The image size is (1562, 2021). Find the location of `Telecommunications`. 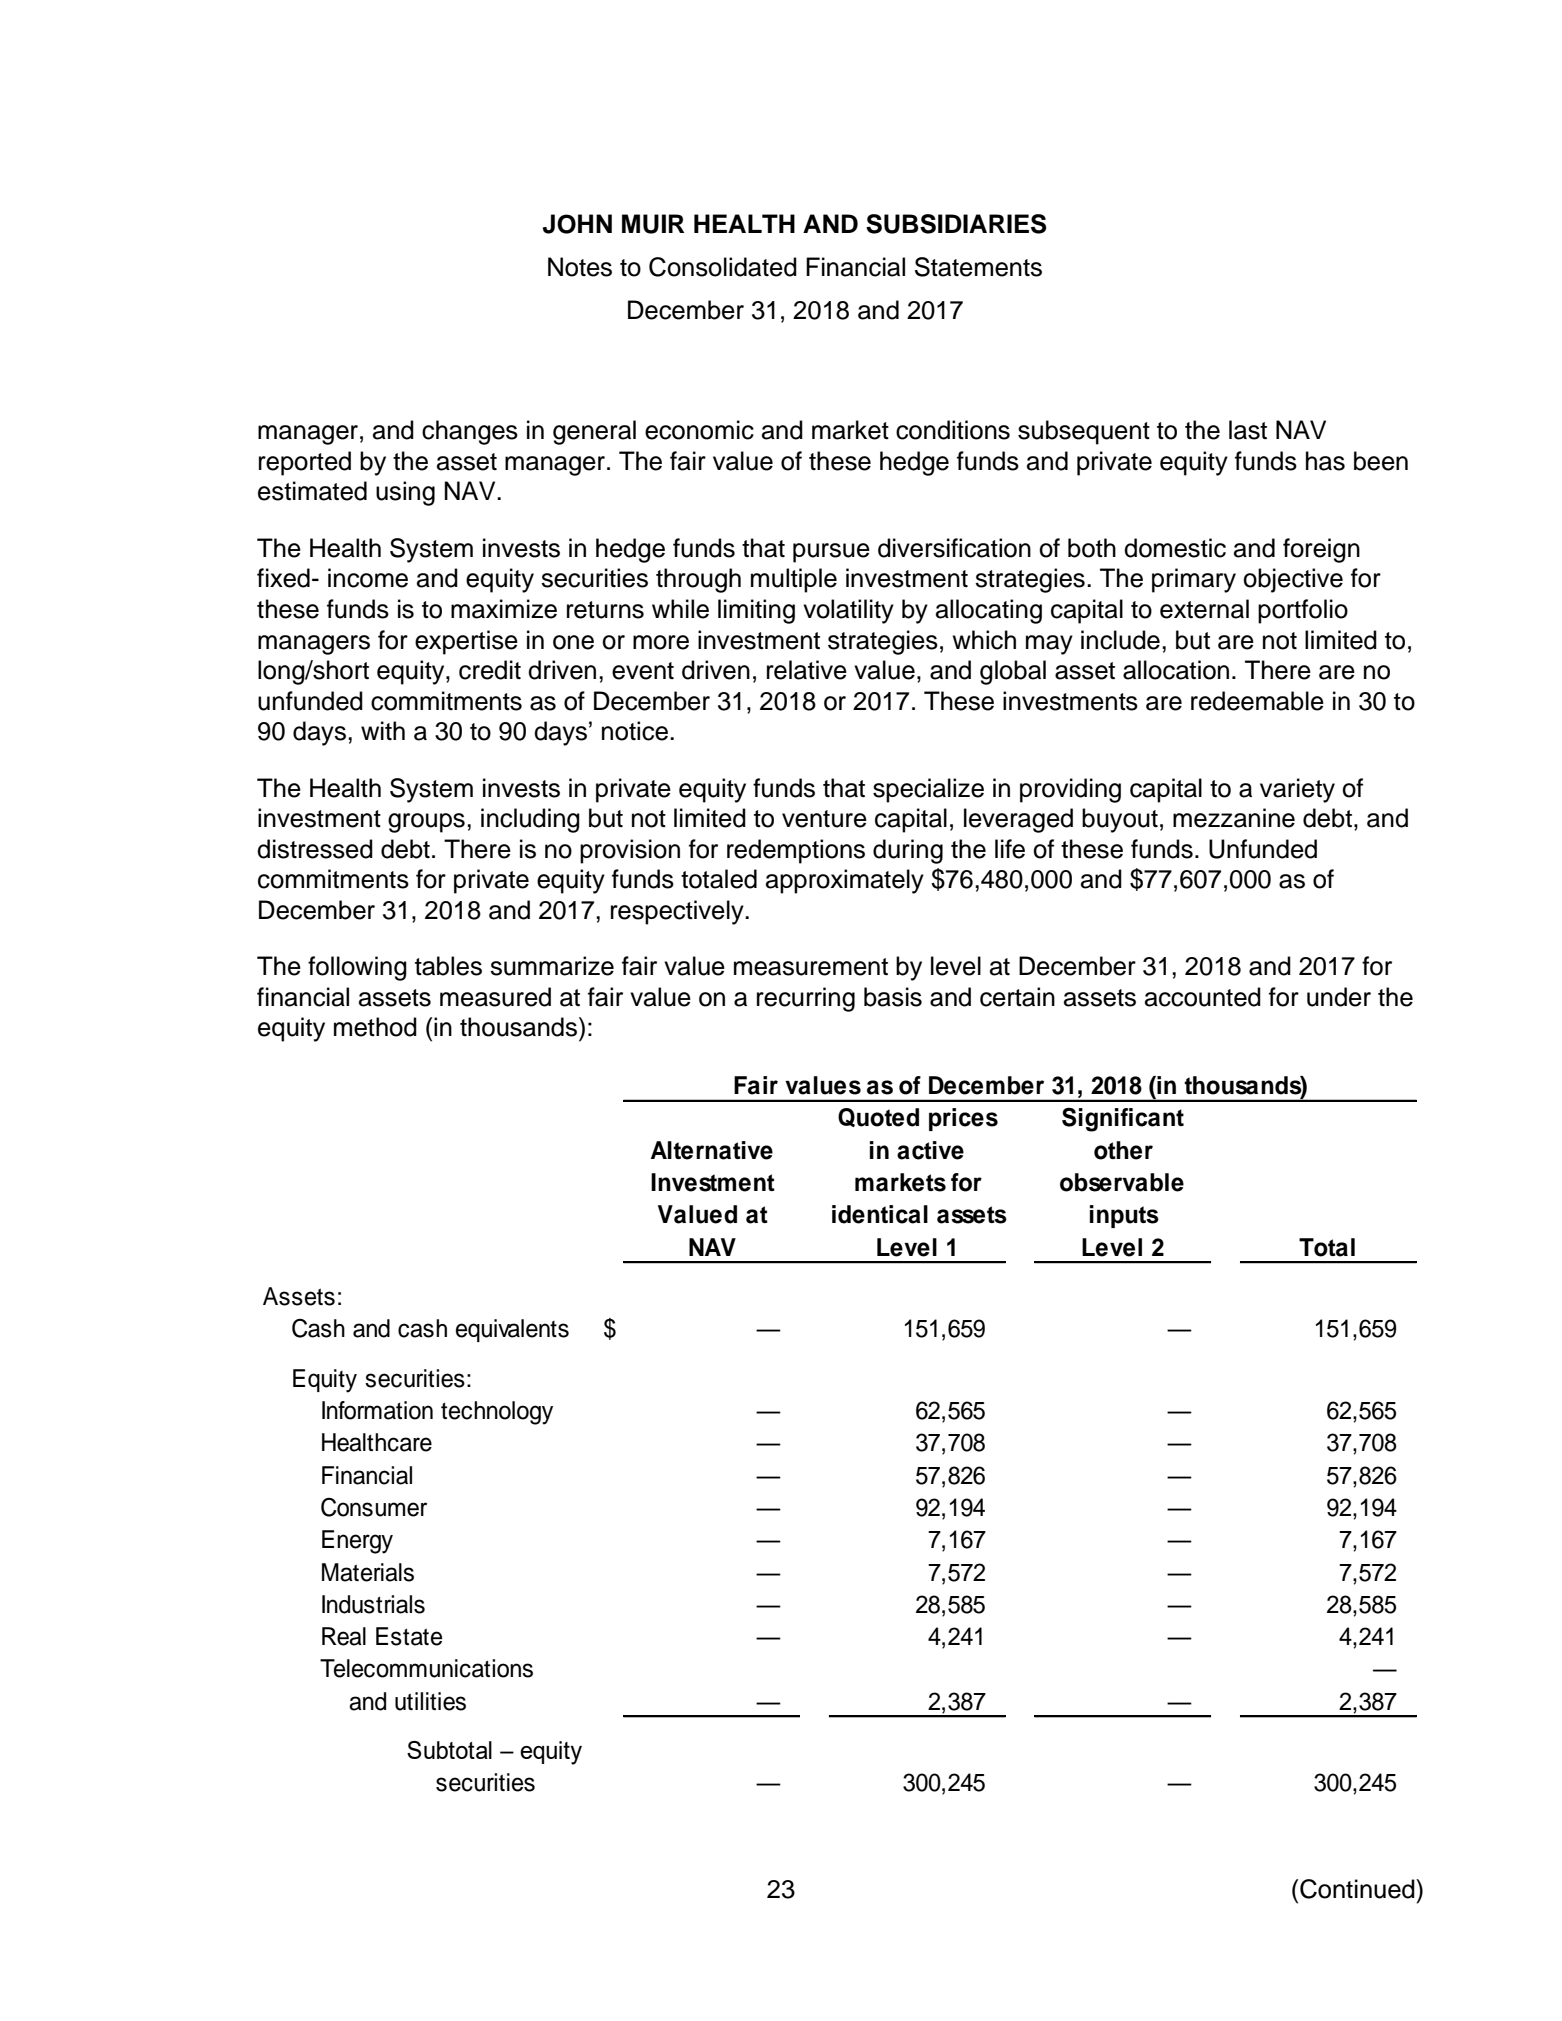

Telecommunications is located at coordinates (426, 1668).
